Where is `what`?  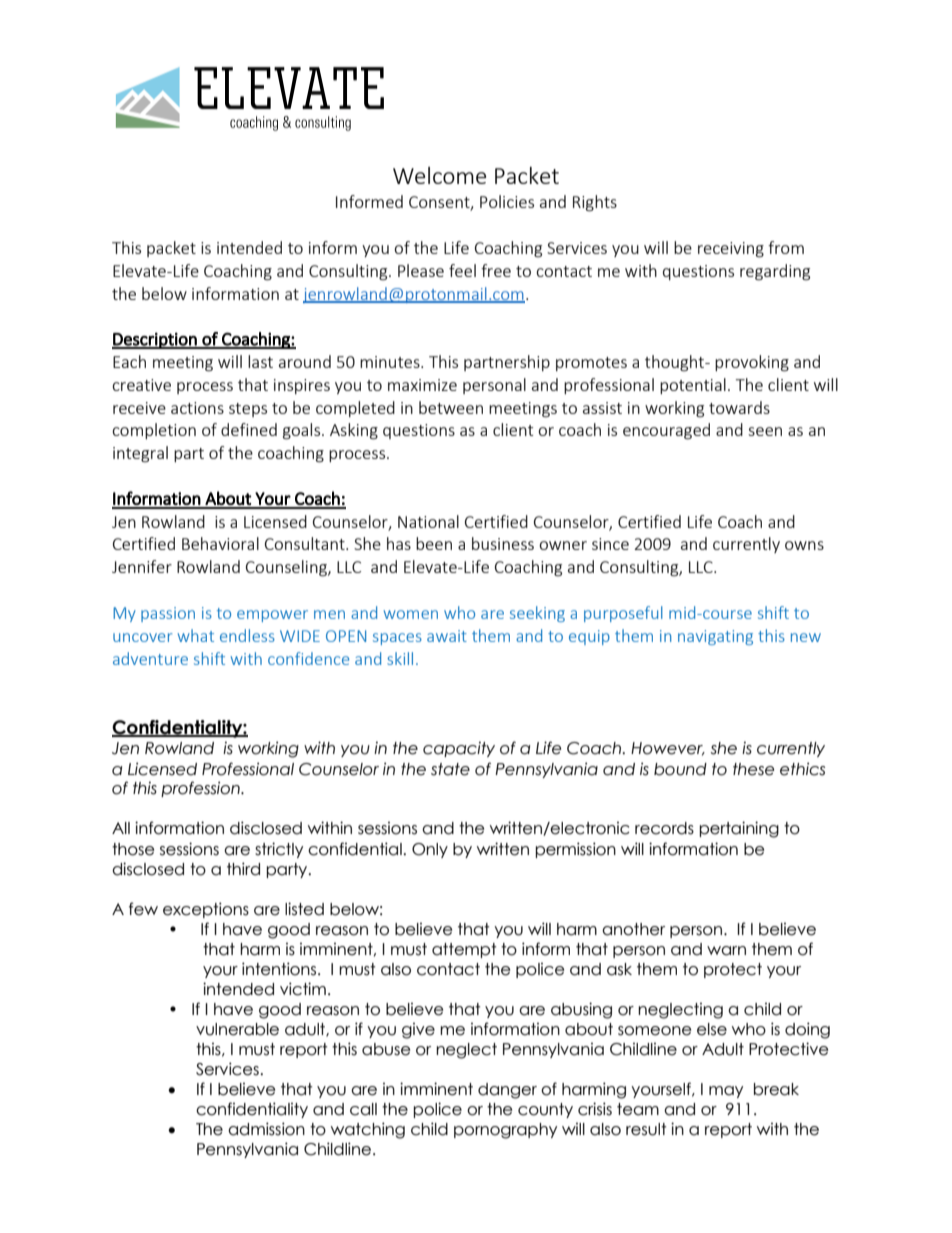
what is located at coordinates (196, 635).
